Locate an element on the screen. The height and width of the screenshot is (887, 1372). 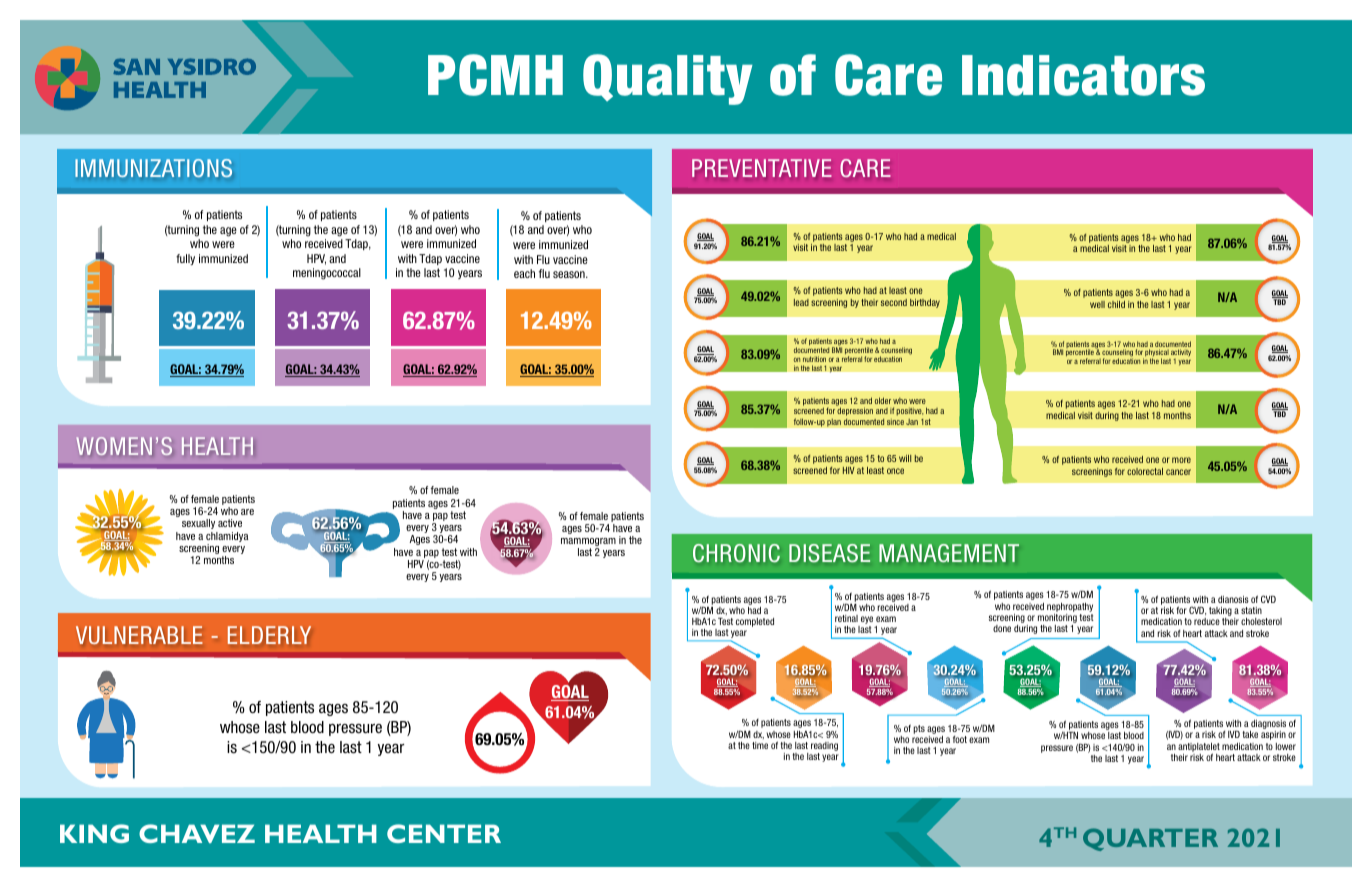
IMMUNIZATIONS is located at coordinates (153, 168).
